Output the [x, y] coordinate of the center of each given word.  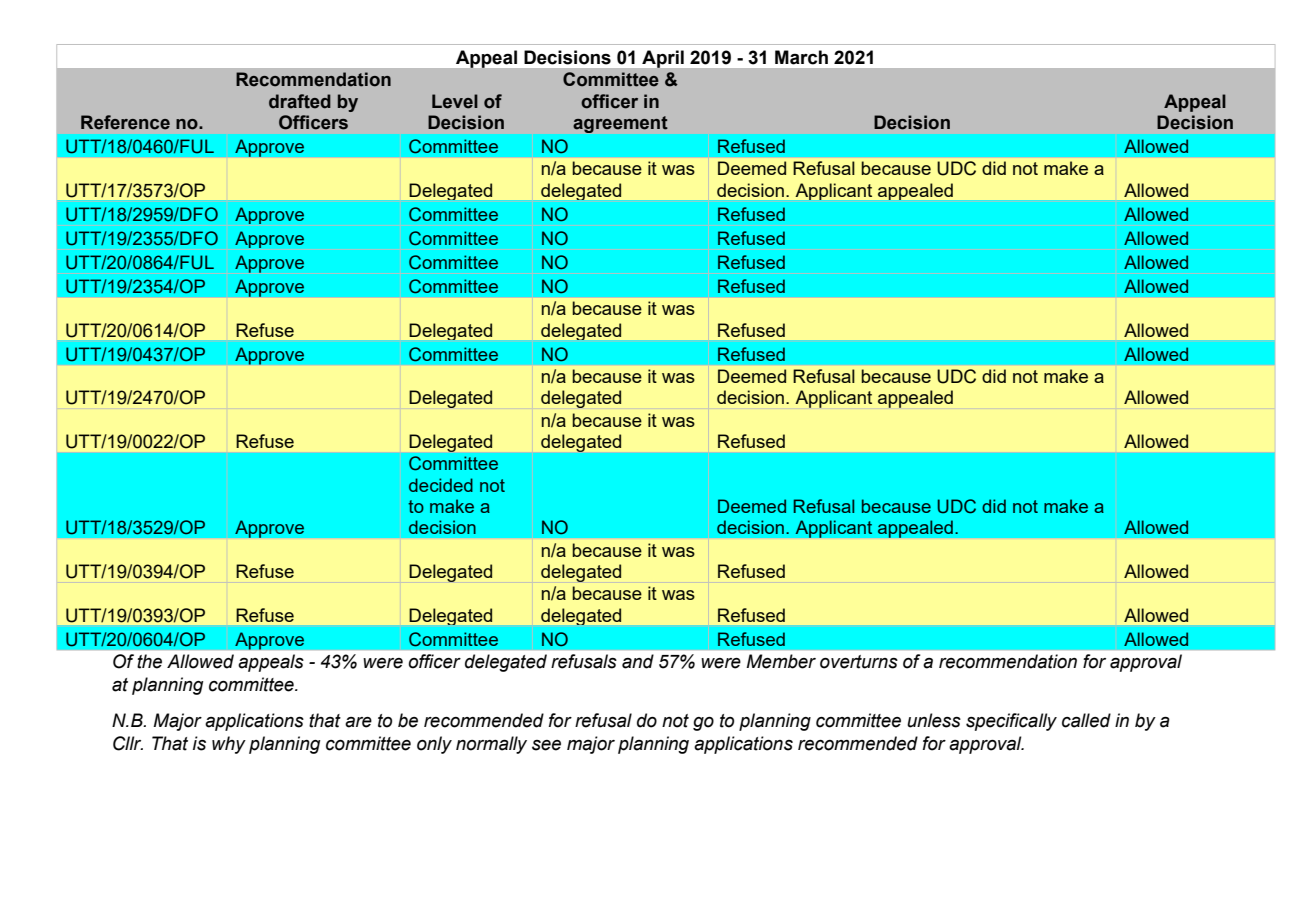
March [801, 57]
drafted [300, 101]
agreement [620, 124]
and [638, 661]
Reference [125, 122]
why [229, 745]
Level [455, 101]
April [663, 59]
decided [441, 485]
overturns [859, 662]
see [546, 745]
